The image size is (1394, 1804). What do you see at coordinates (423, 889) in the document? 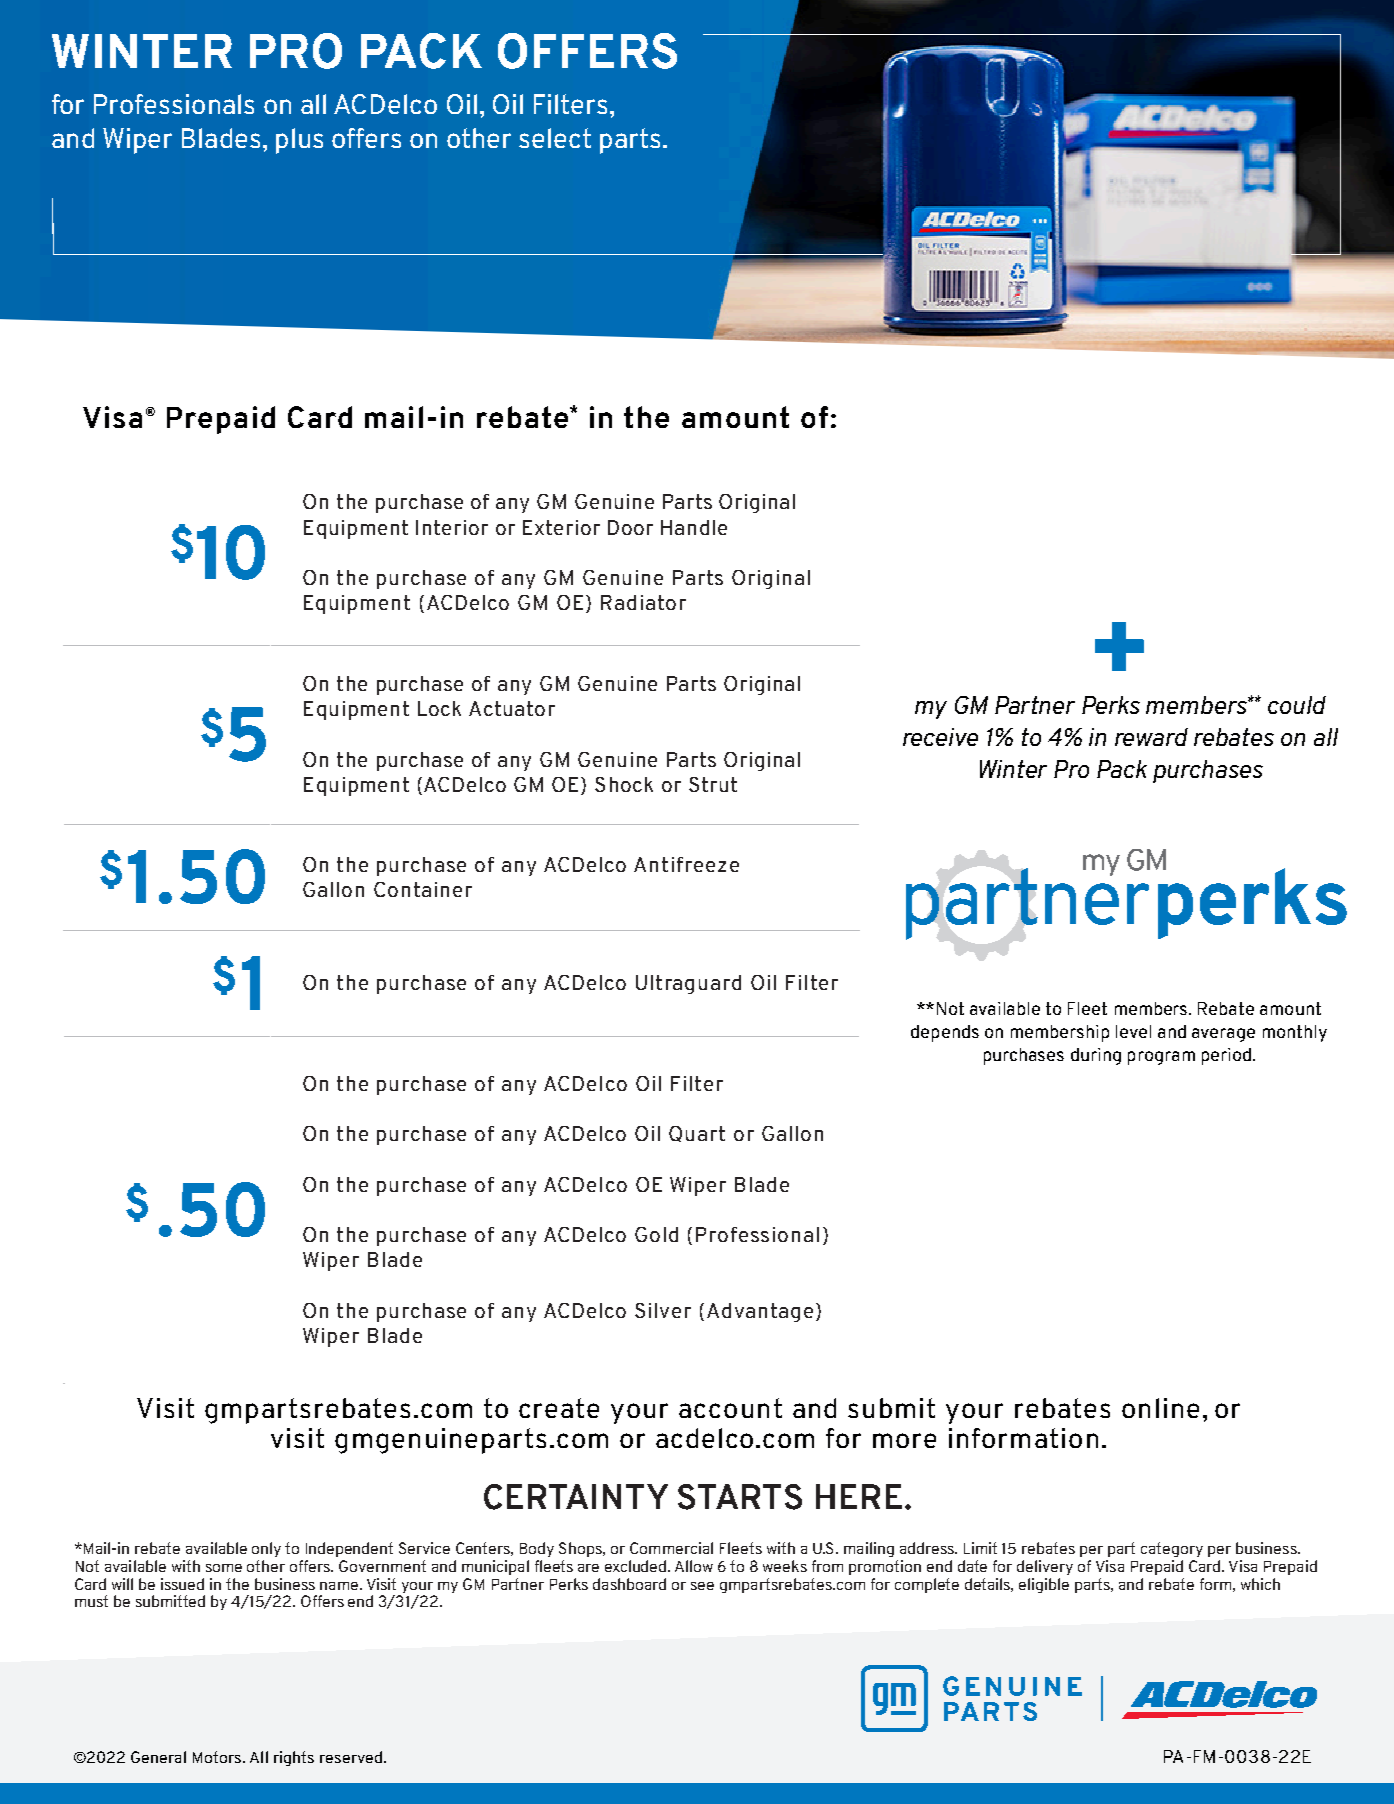
I see `Container` at bounding box center [423, 889].
